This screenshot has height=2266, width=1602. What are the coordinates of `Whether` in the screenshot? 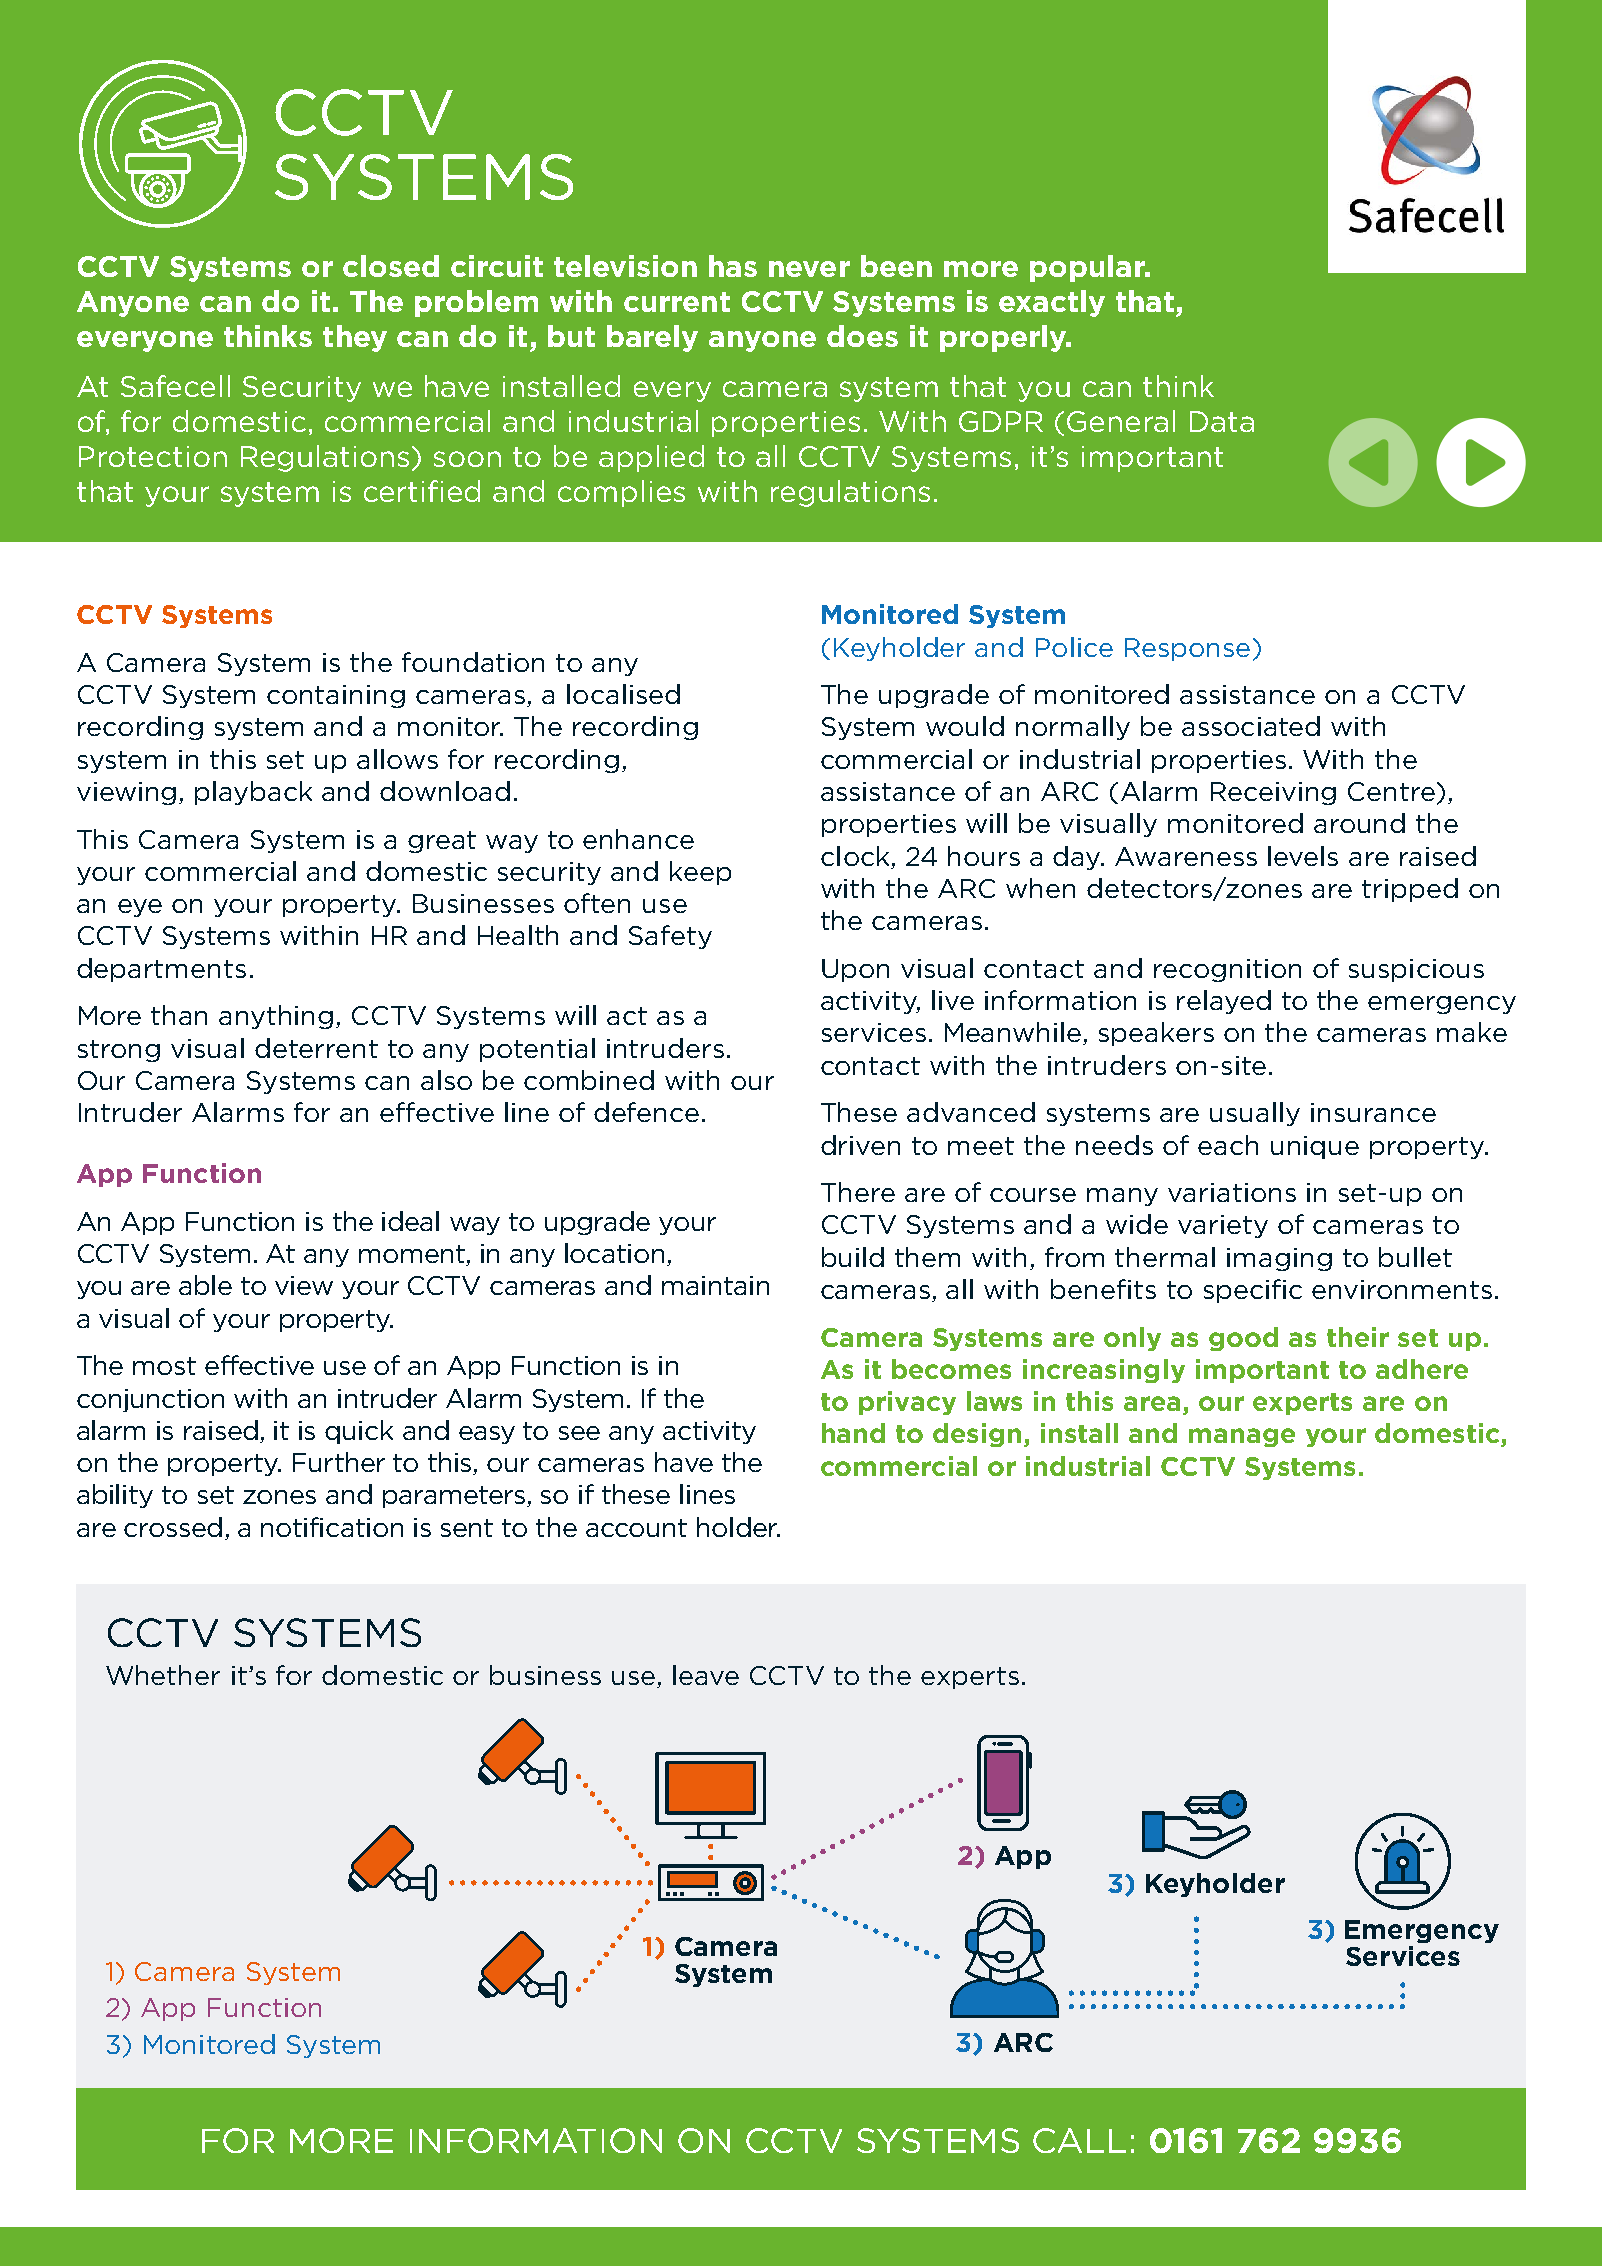 It's located at (163, 1675).
